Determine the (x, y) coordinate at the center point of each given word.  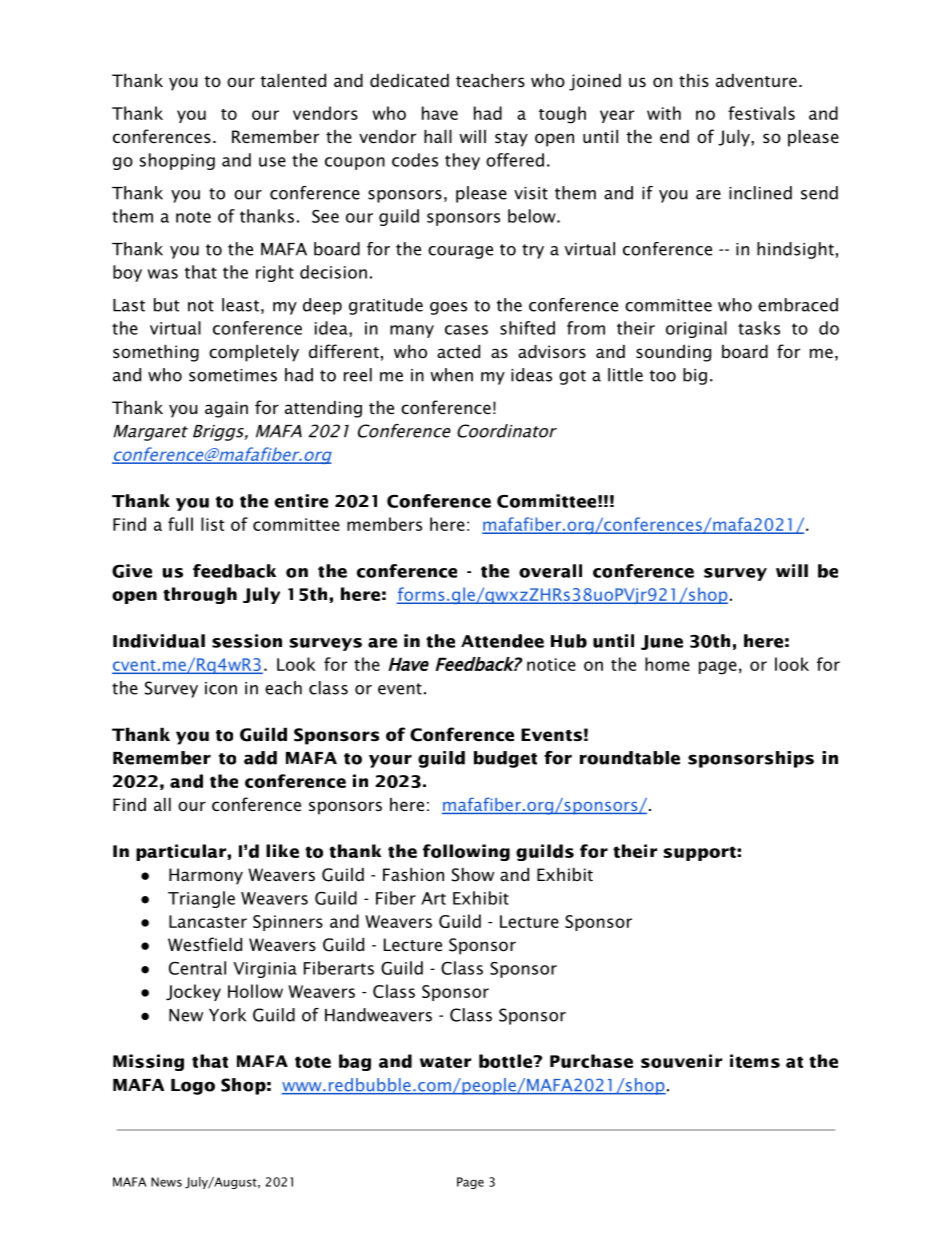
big (695, 376)
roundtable (630, 758)
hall (438, 136)
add (260, 758)
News (166, 1182)
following (466, 852)
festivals (761, 113)
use (272, 162)
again (226, 409)
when (451, 375)
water (445, 1062)
